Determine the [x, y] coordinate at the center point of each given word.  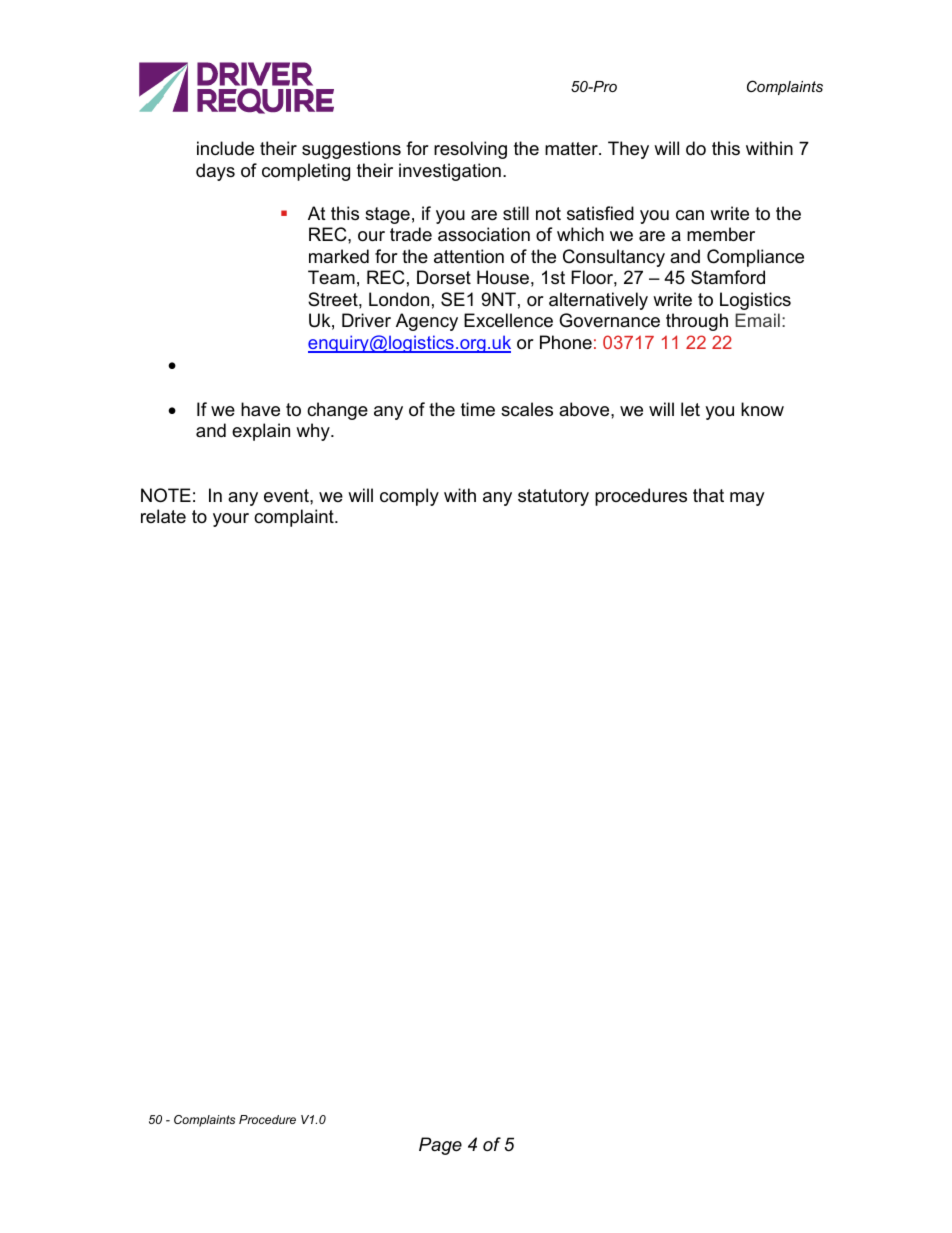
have [260, 409]
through [697, 322]
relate [163, 516]
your [231, 520]
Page [440, 1146]
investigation [450, 172]
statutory [553, 497]
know [762, 409]
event [287, 496]
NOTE [166, 495]
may [747, 499]
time [478, 409]
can [690, 215]
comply [409, 497]
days [215, 172]
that [708, 495]
